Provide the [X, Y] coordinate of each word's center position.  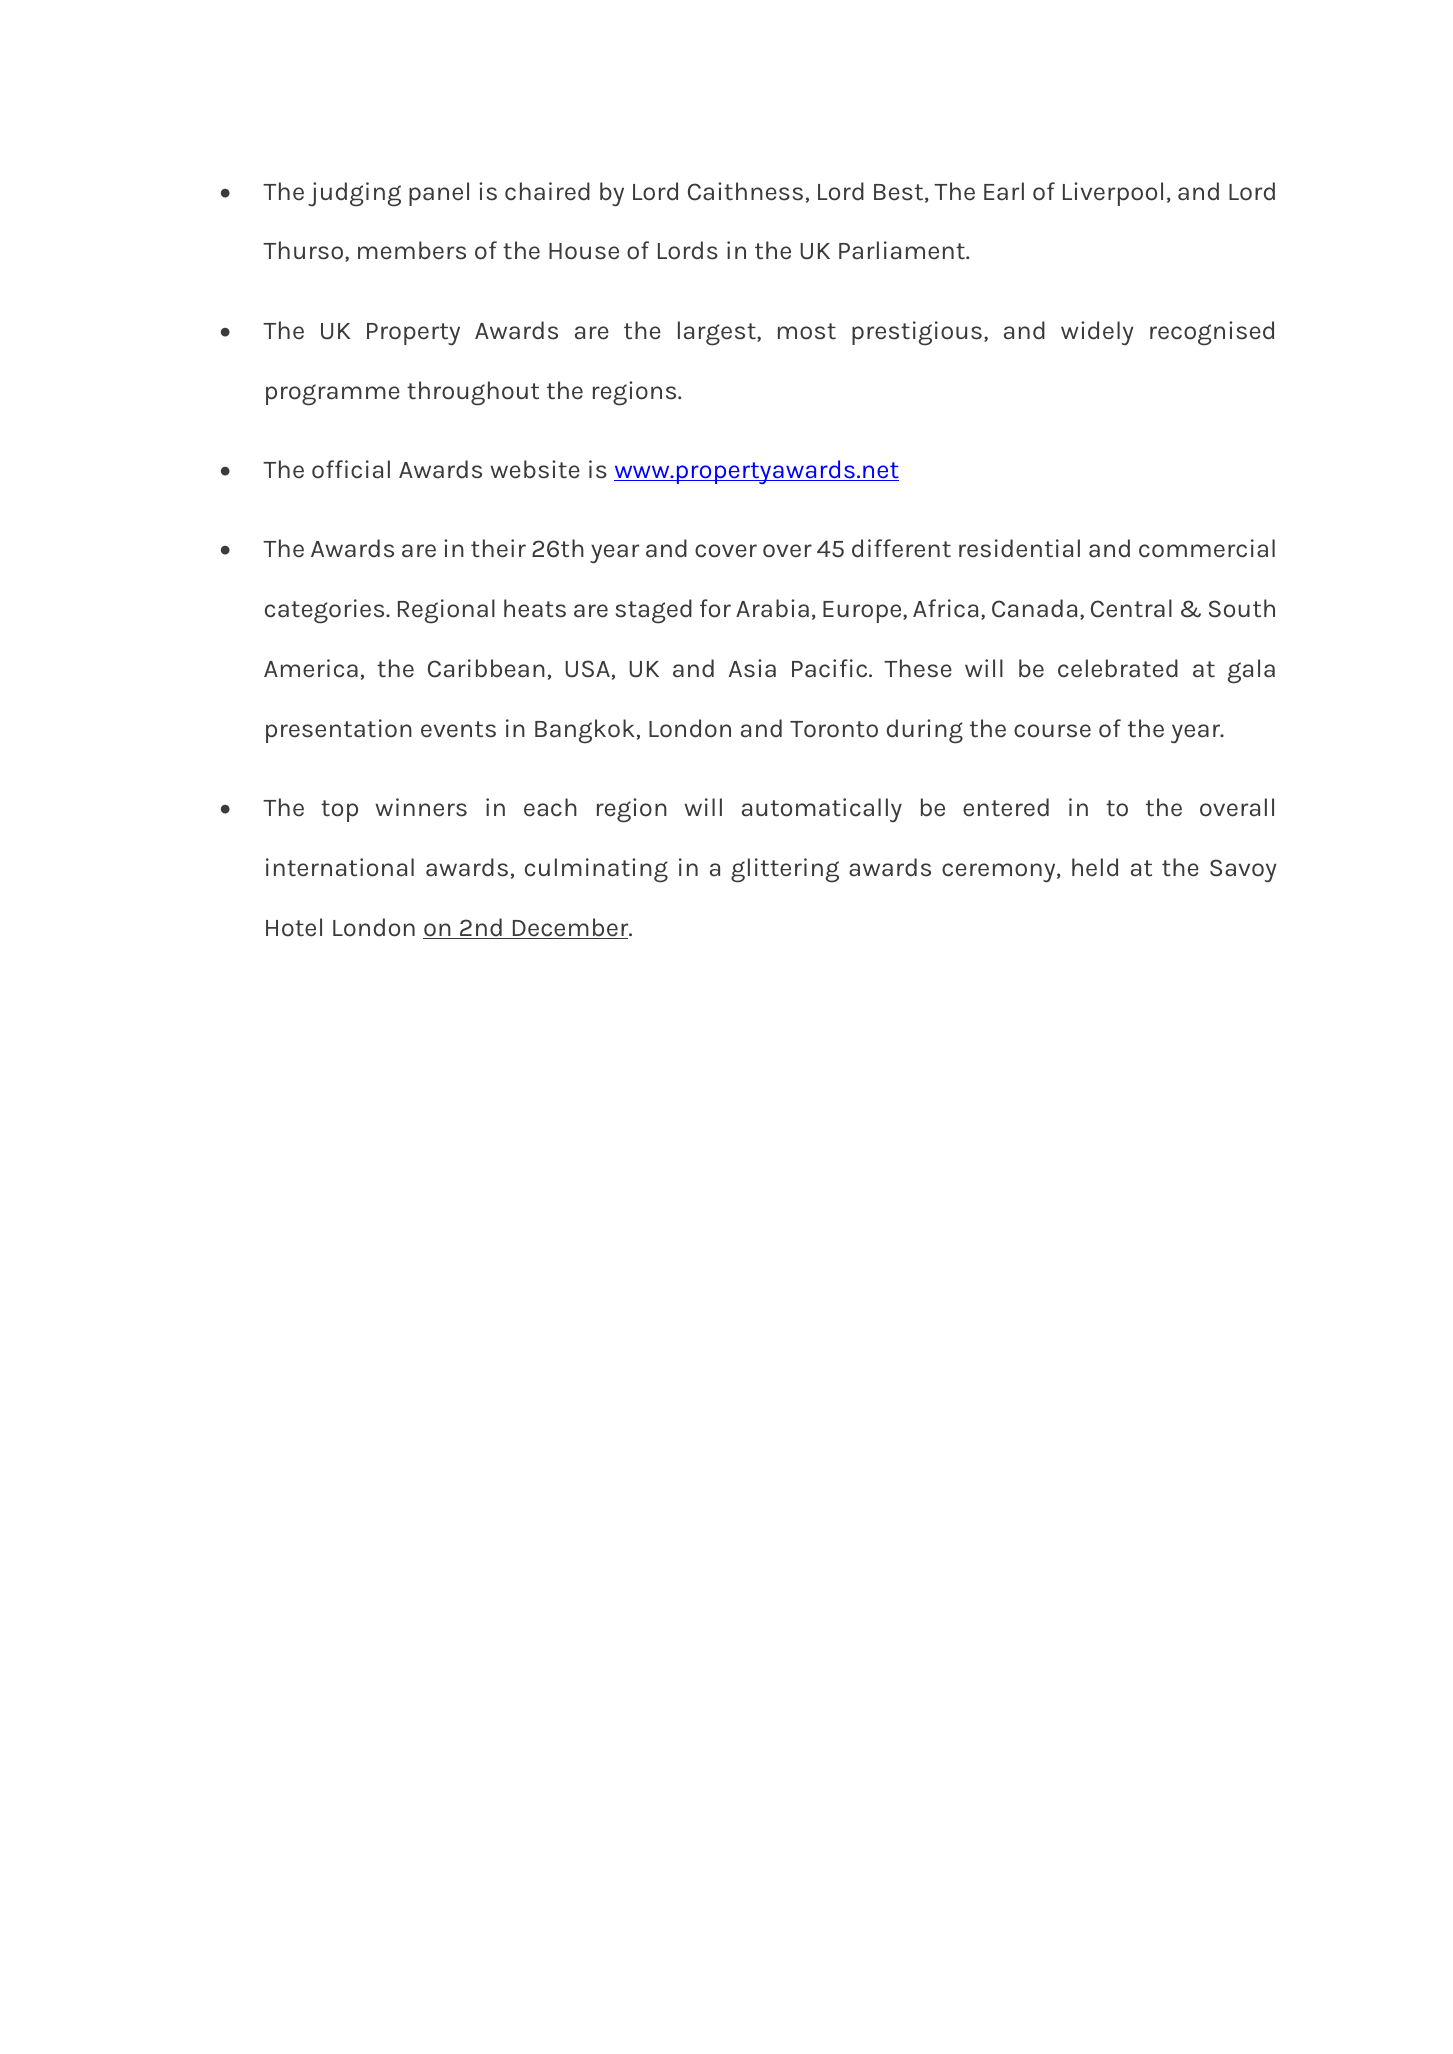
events [458, 729]
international [340, 867]
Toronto [834, 729]
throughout [473, 393]
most [807, 331]
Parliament [903, 250]
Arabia [772, 608]
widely [1097, 333]
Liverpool [1113, 194]
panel [439, 194]
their [498, 548]
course [1052, 731]
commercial [1207, 548]
